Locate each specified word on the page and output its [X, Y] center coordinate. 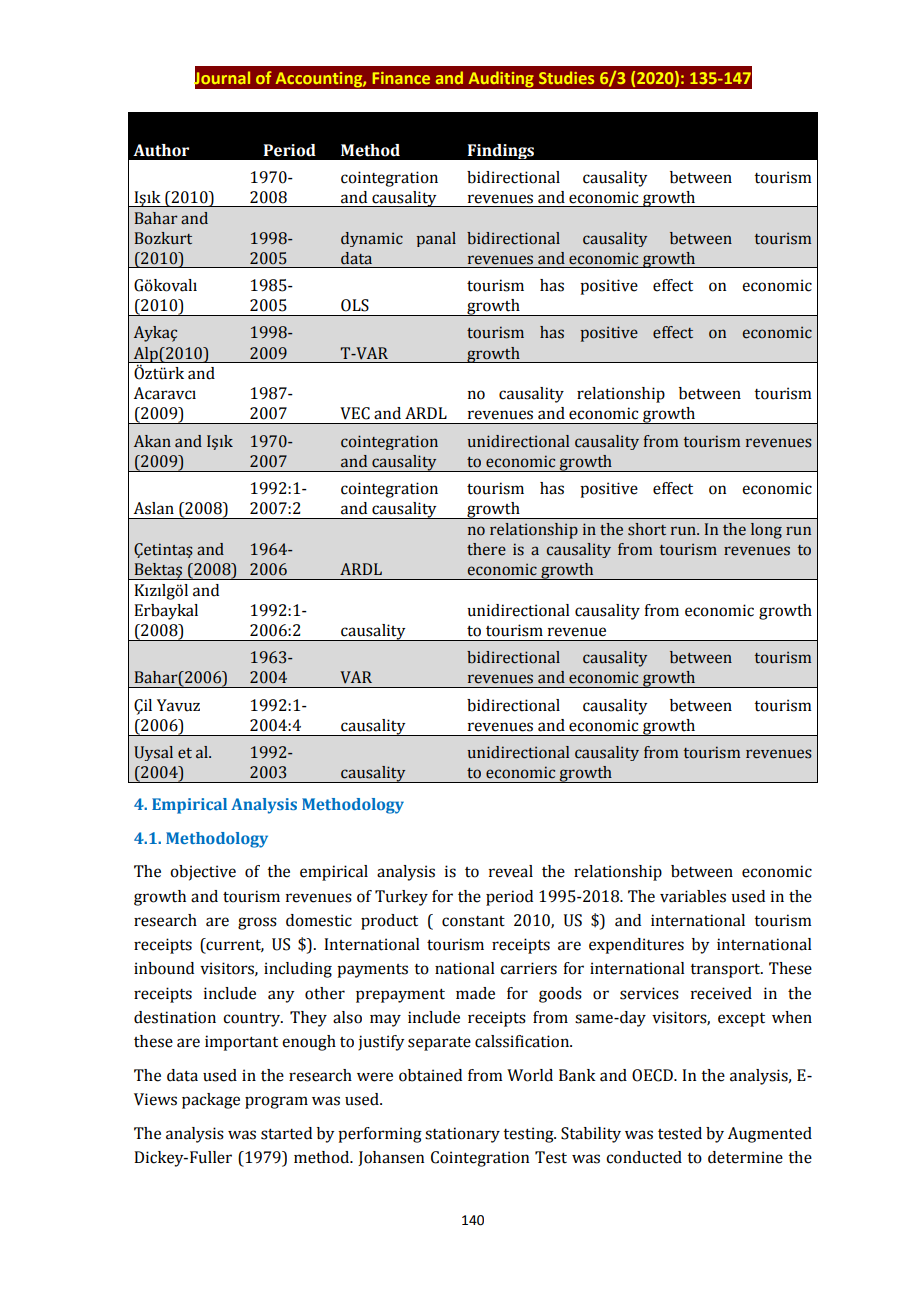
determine [745, 1157]
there [486, 549]
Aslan [154, 508]
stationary [462, 1135]
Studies [566, 77]
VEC [355, 413]
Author [161, 150]
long [766, 531]
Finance [401, 78]
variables [693, 896]
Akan [152, 441]
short [647, 529]
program [276, 1102]
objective [203, 873]
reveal [511, 871]
